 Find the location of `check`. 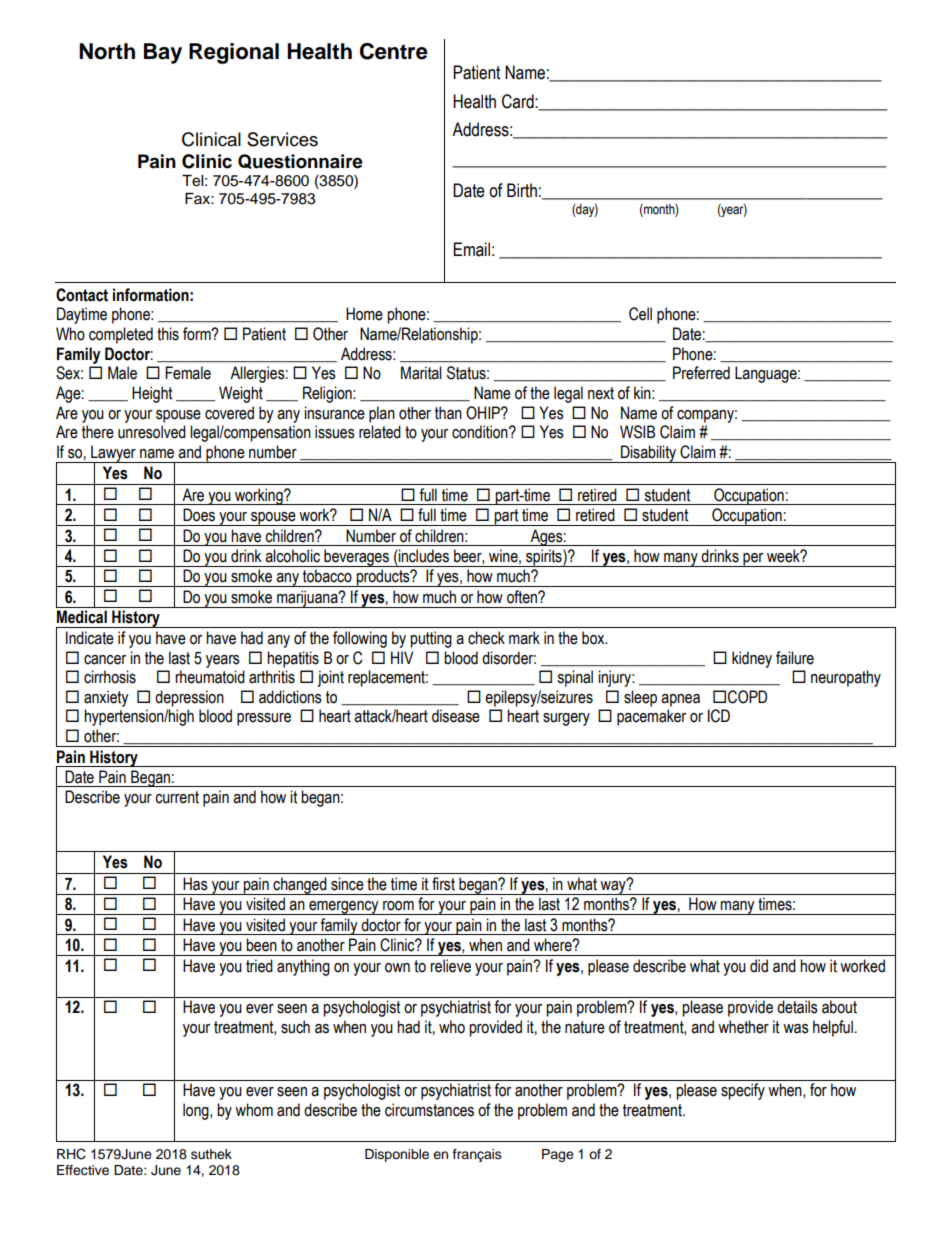

check is located at coordinates (486, 638).
